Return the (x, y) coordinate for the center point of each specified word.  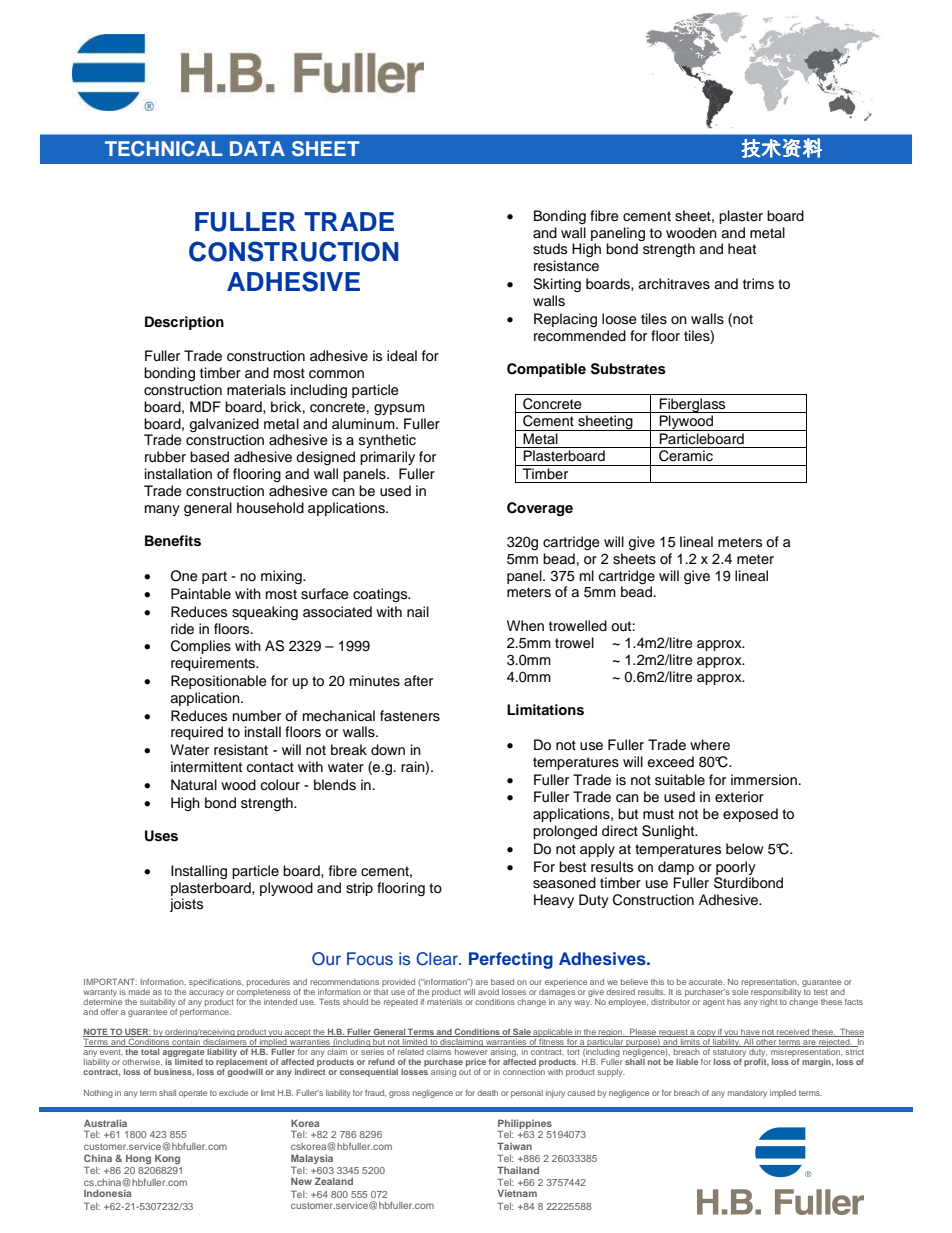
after (418, 681)
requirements (214, 664)
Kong (167, 1159)
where (710, 745)
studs (550, 249)
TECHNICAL (164, 149)
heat (742, 248)
